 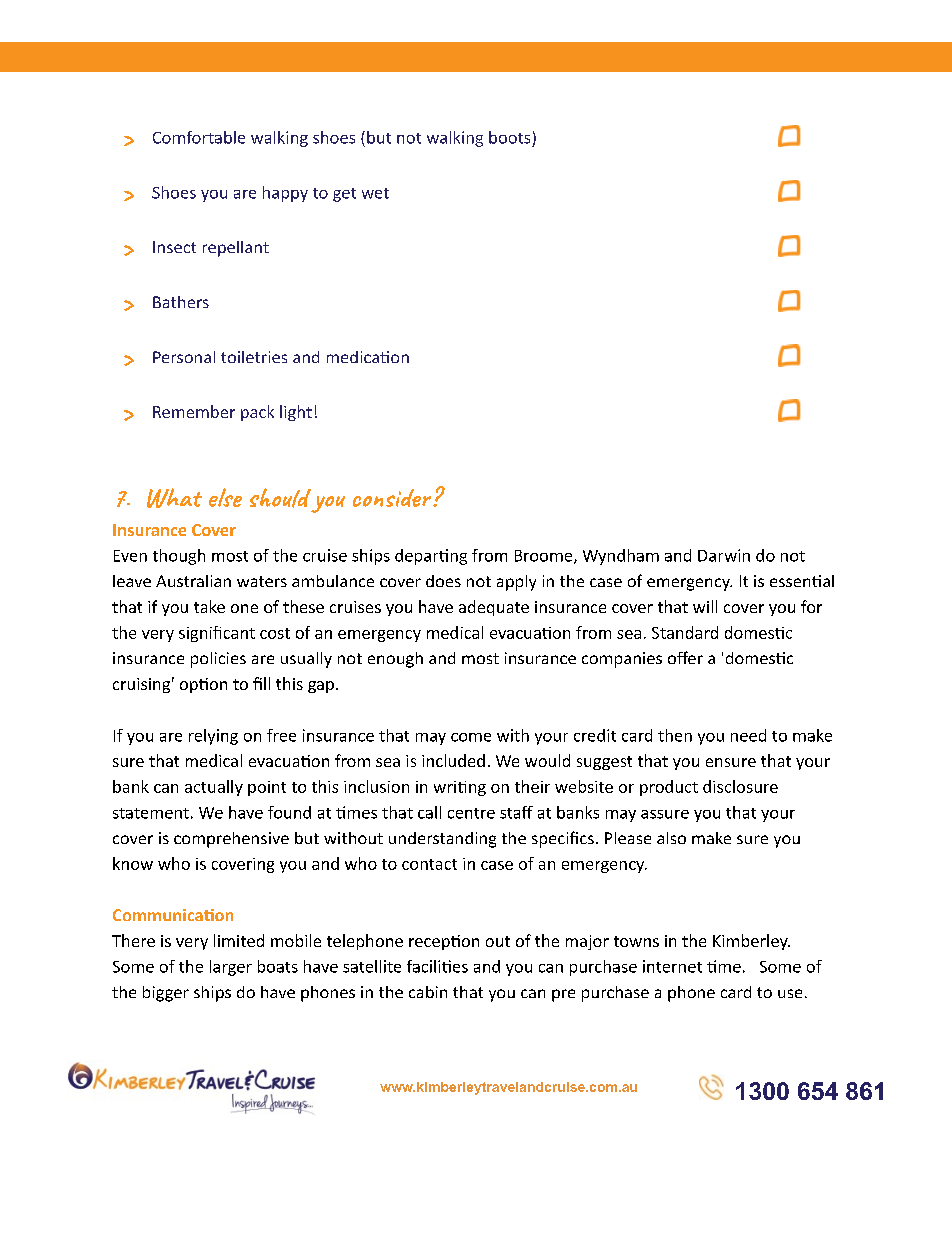 What do you see at coordinates (181, 302) in the screenshot?
I see `Bathers` at bounding box center [181, 302].
